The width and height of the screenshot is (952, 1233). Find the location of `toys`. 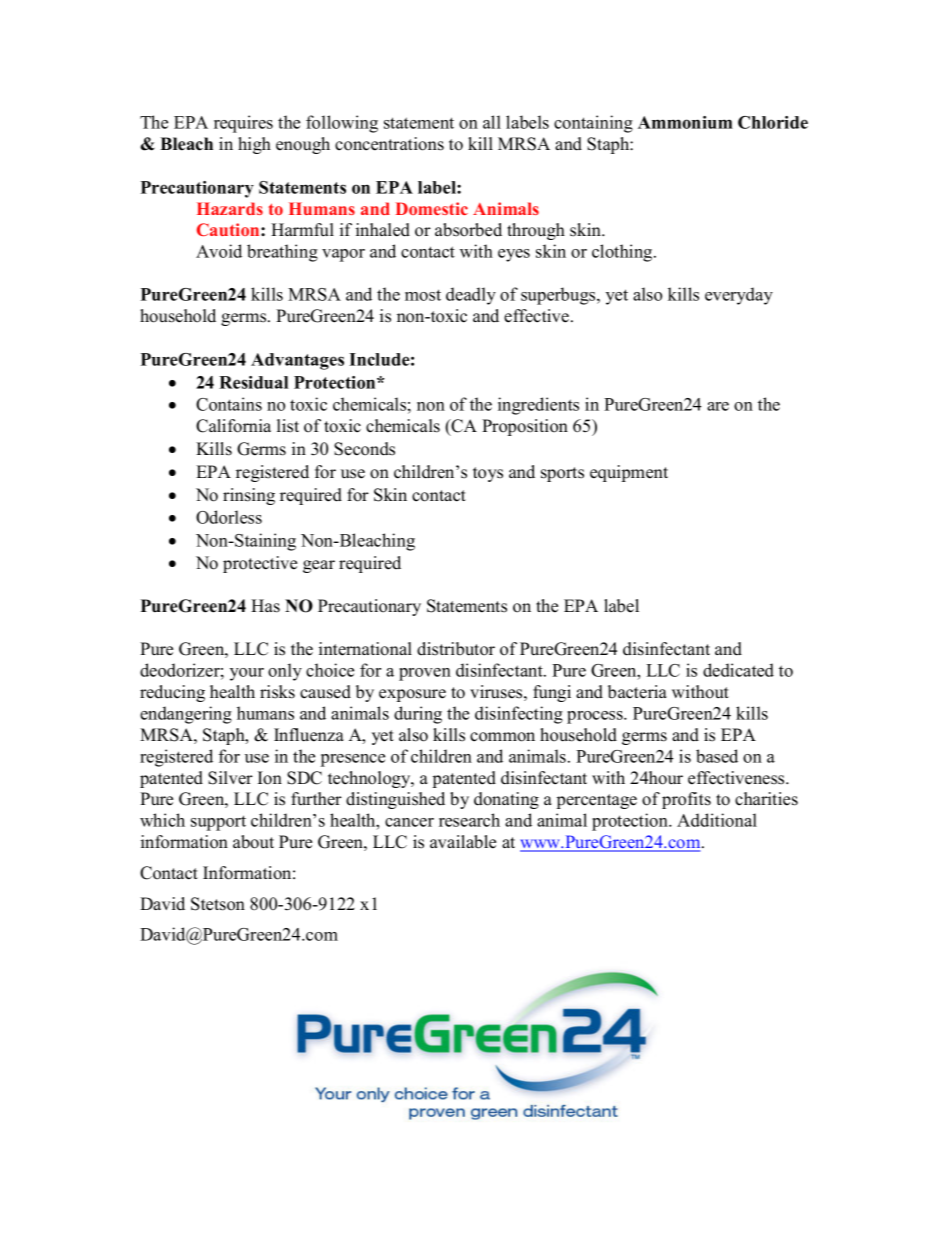

toys is located at coordinates (488, 474).
